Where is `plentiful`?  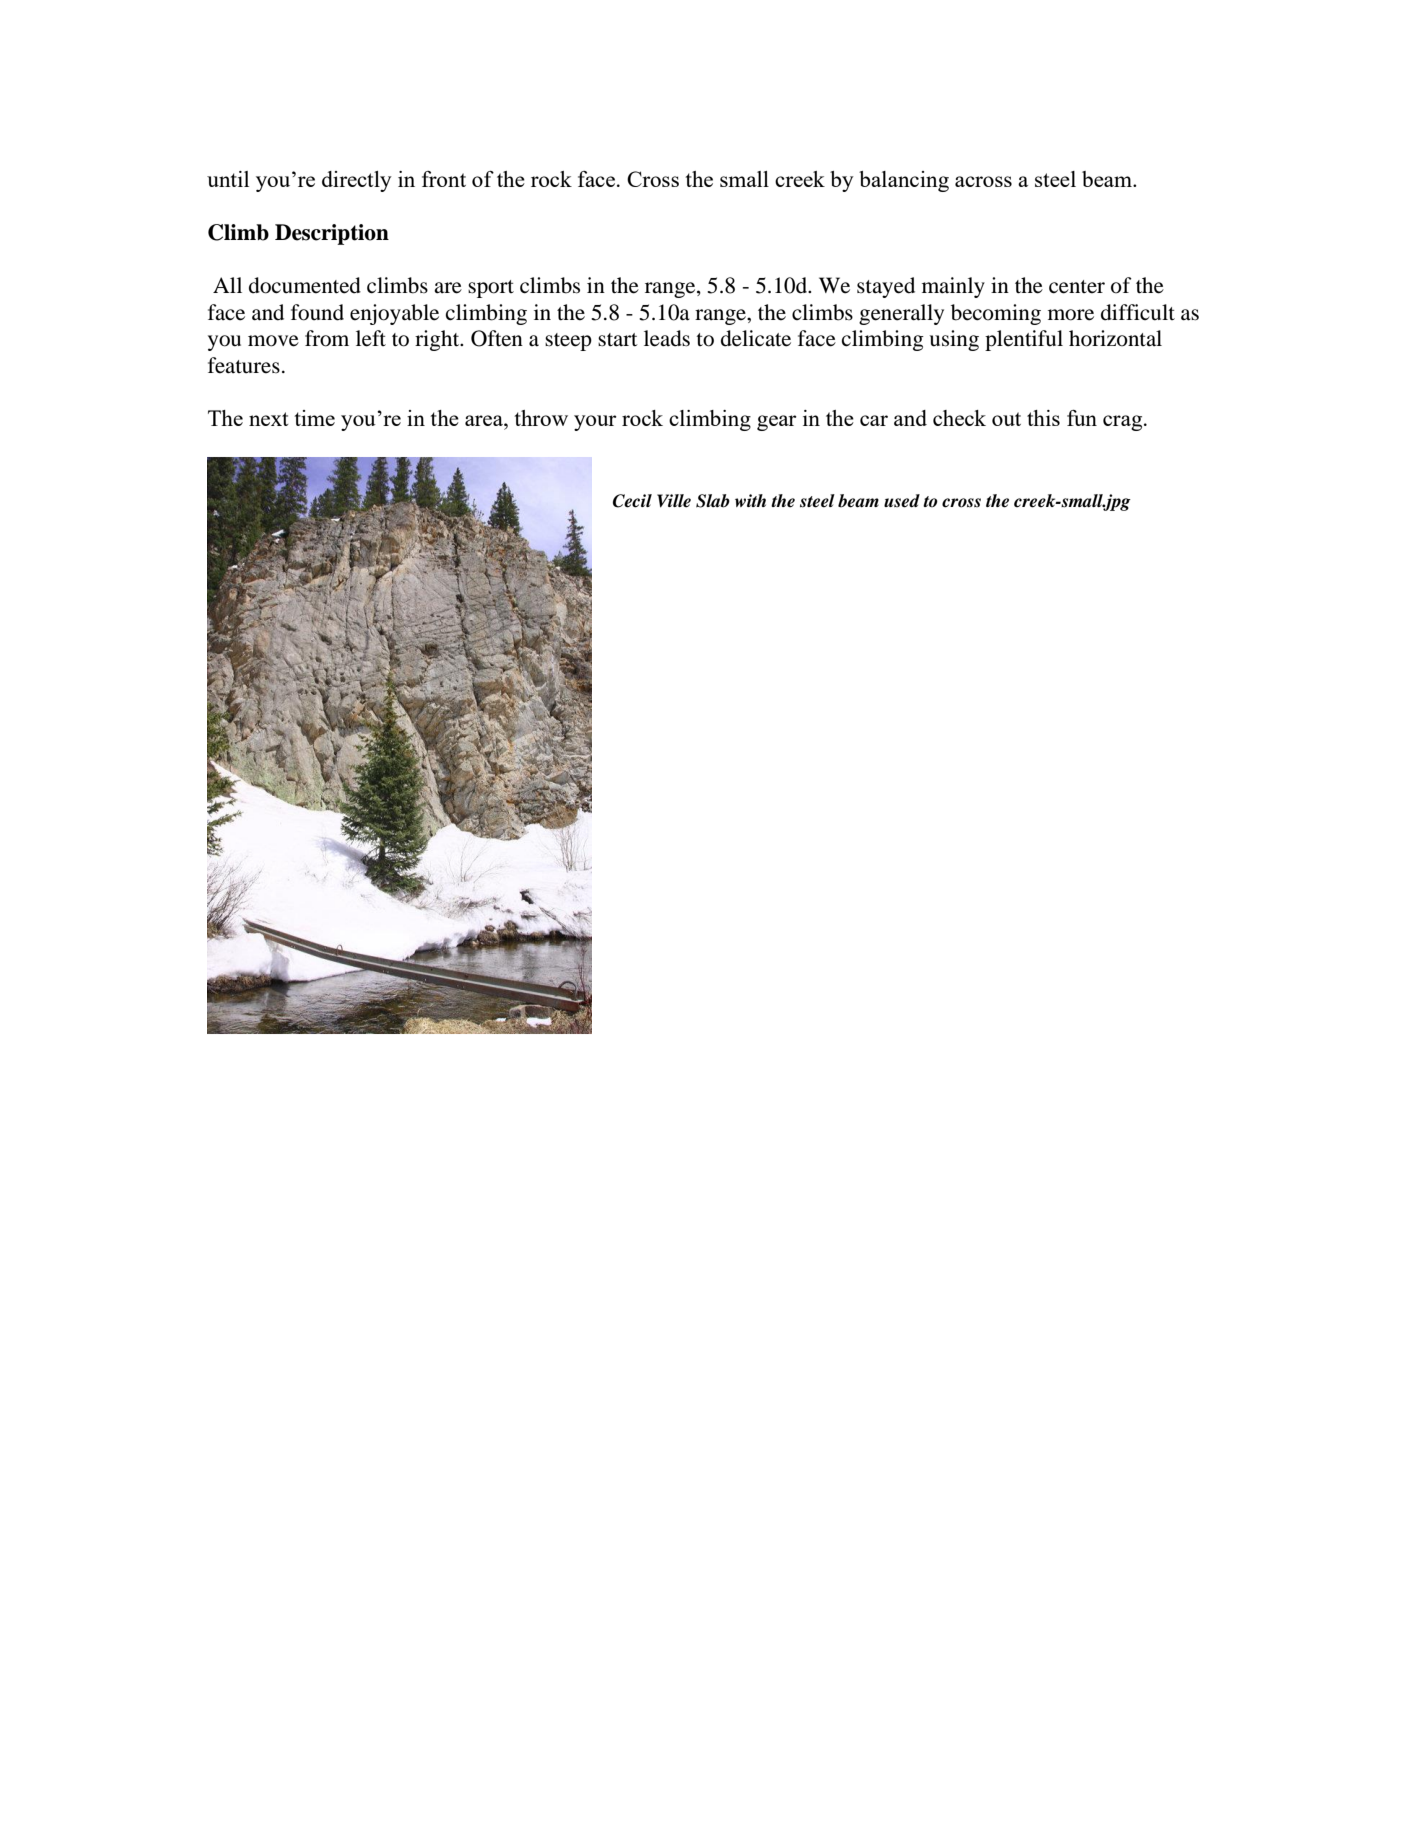
plentiful is located at coordinates (1024, 340).
